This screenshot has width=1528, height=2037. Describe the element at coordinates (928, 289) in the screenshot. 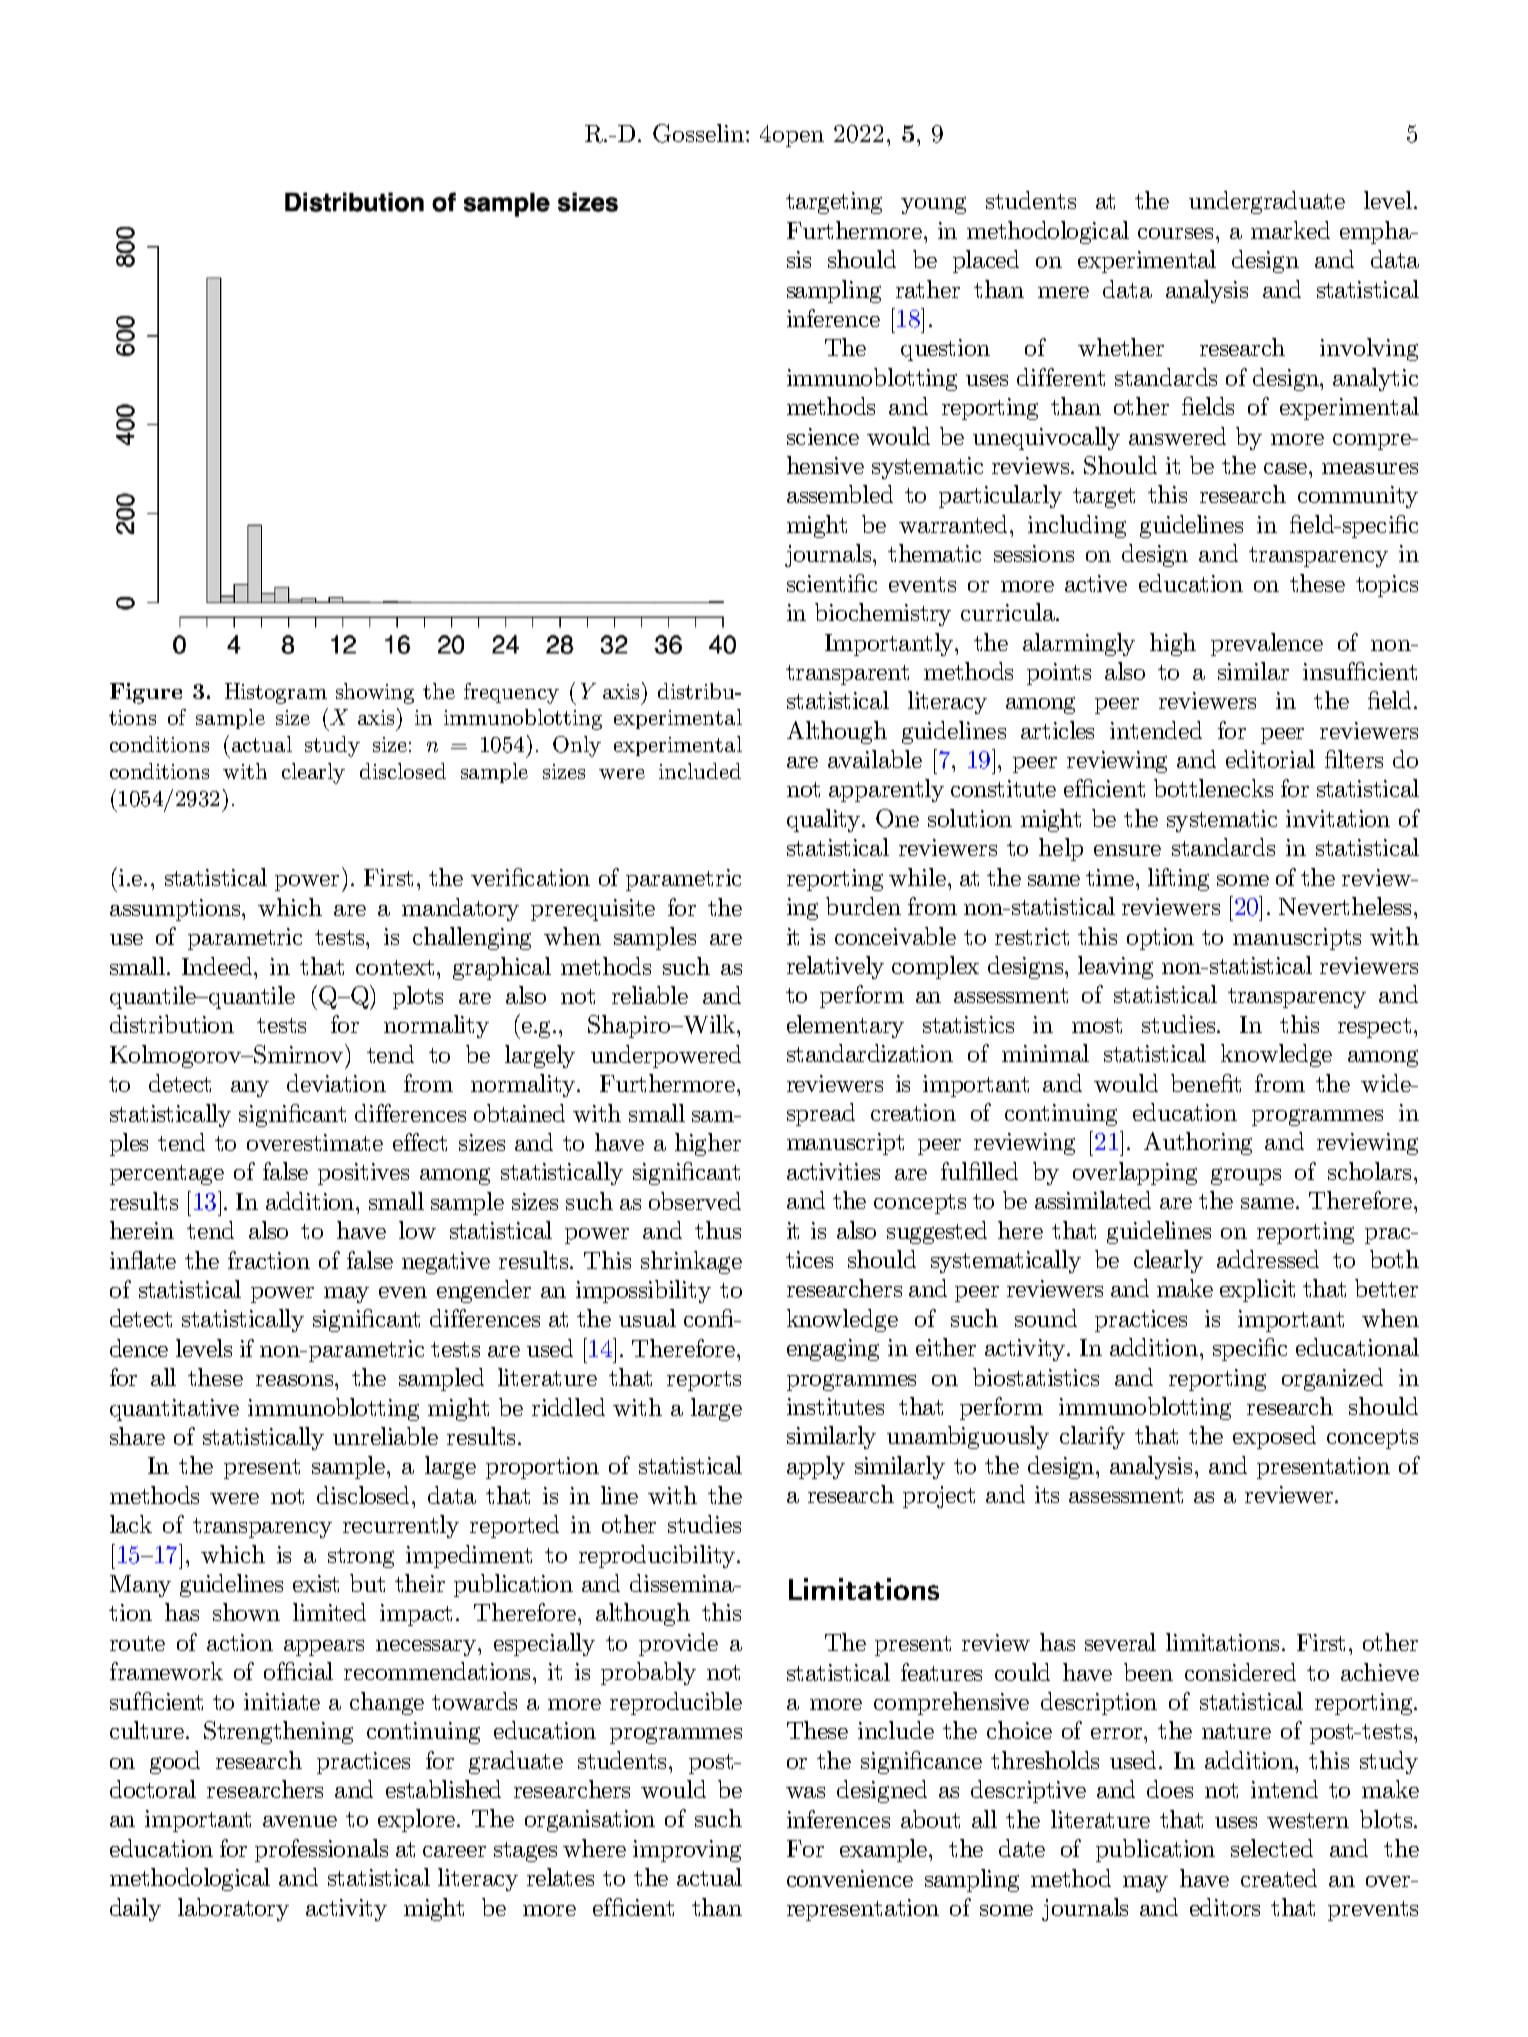

I see `rather` at that location.
